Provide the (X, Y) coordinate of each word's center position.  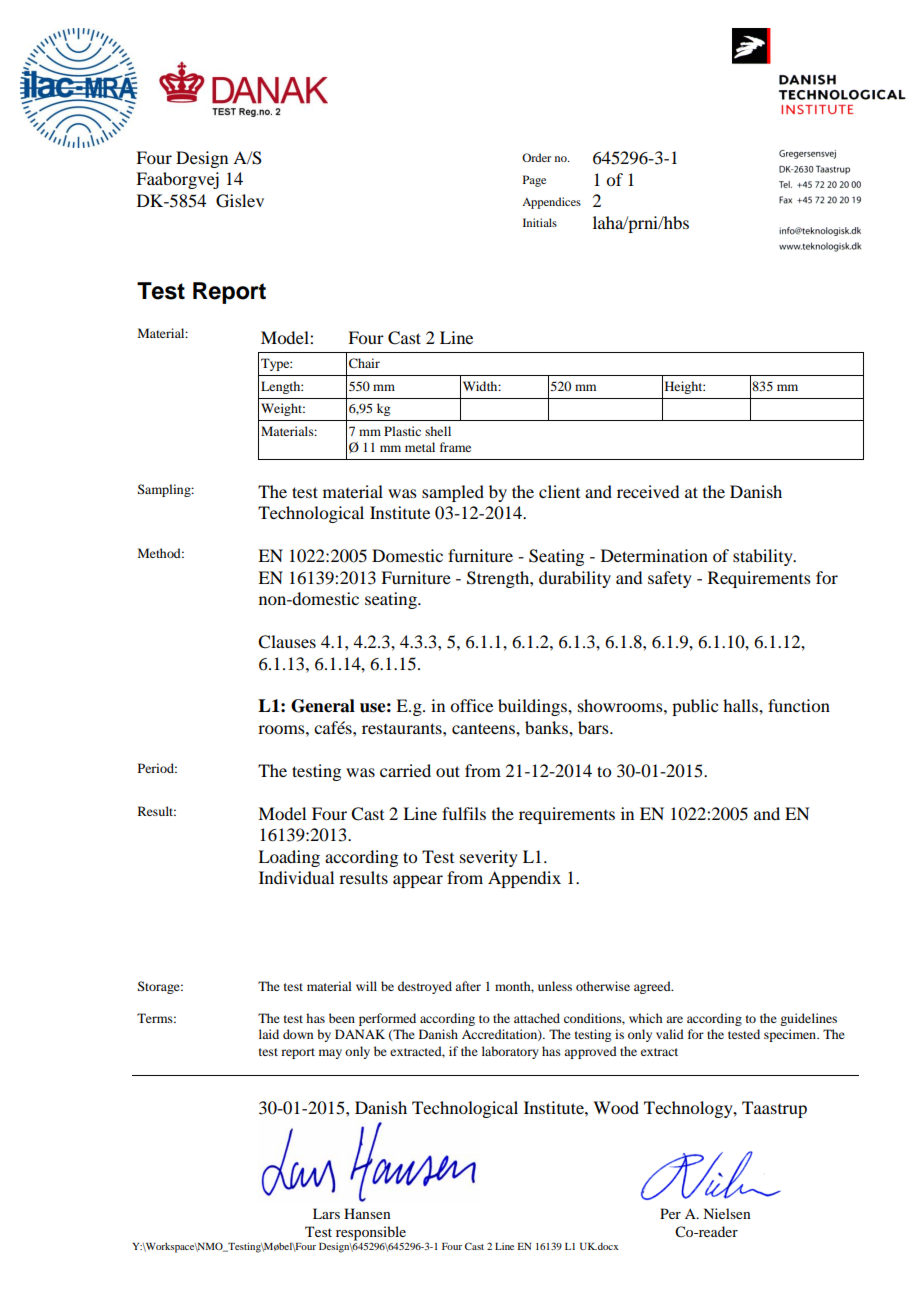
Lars (326, 1213)
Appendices (551, 203)
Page (534, 181)
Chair (364, 363)
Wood (616, 1107)
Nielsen (727, 1213)
